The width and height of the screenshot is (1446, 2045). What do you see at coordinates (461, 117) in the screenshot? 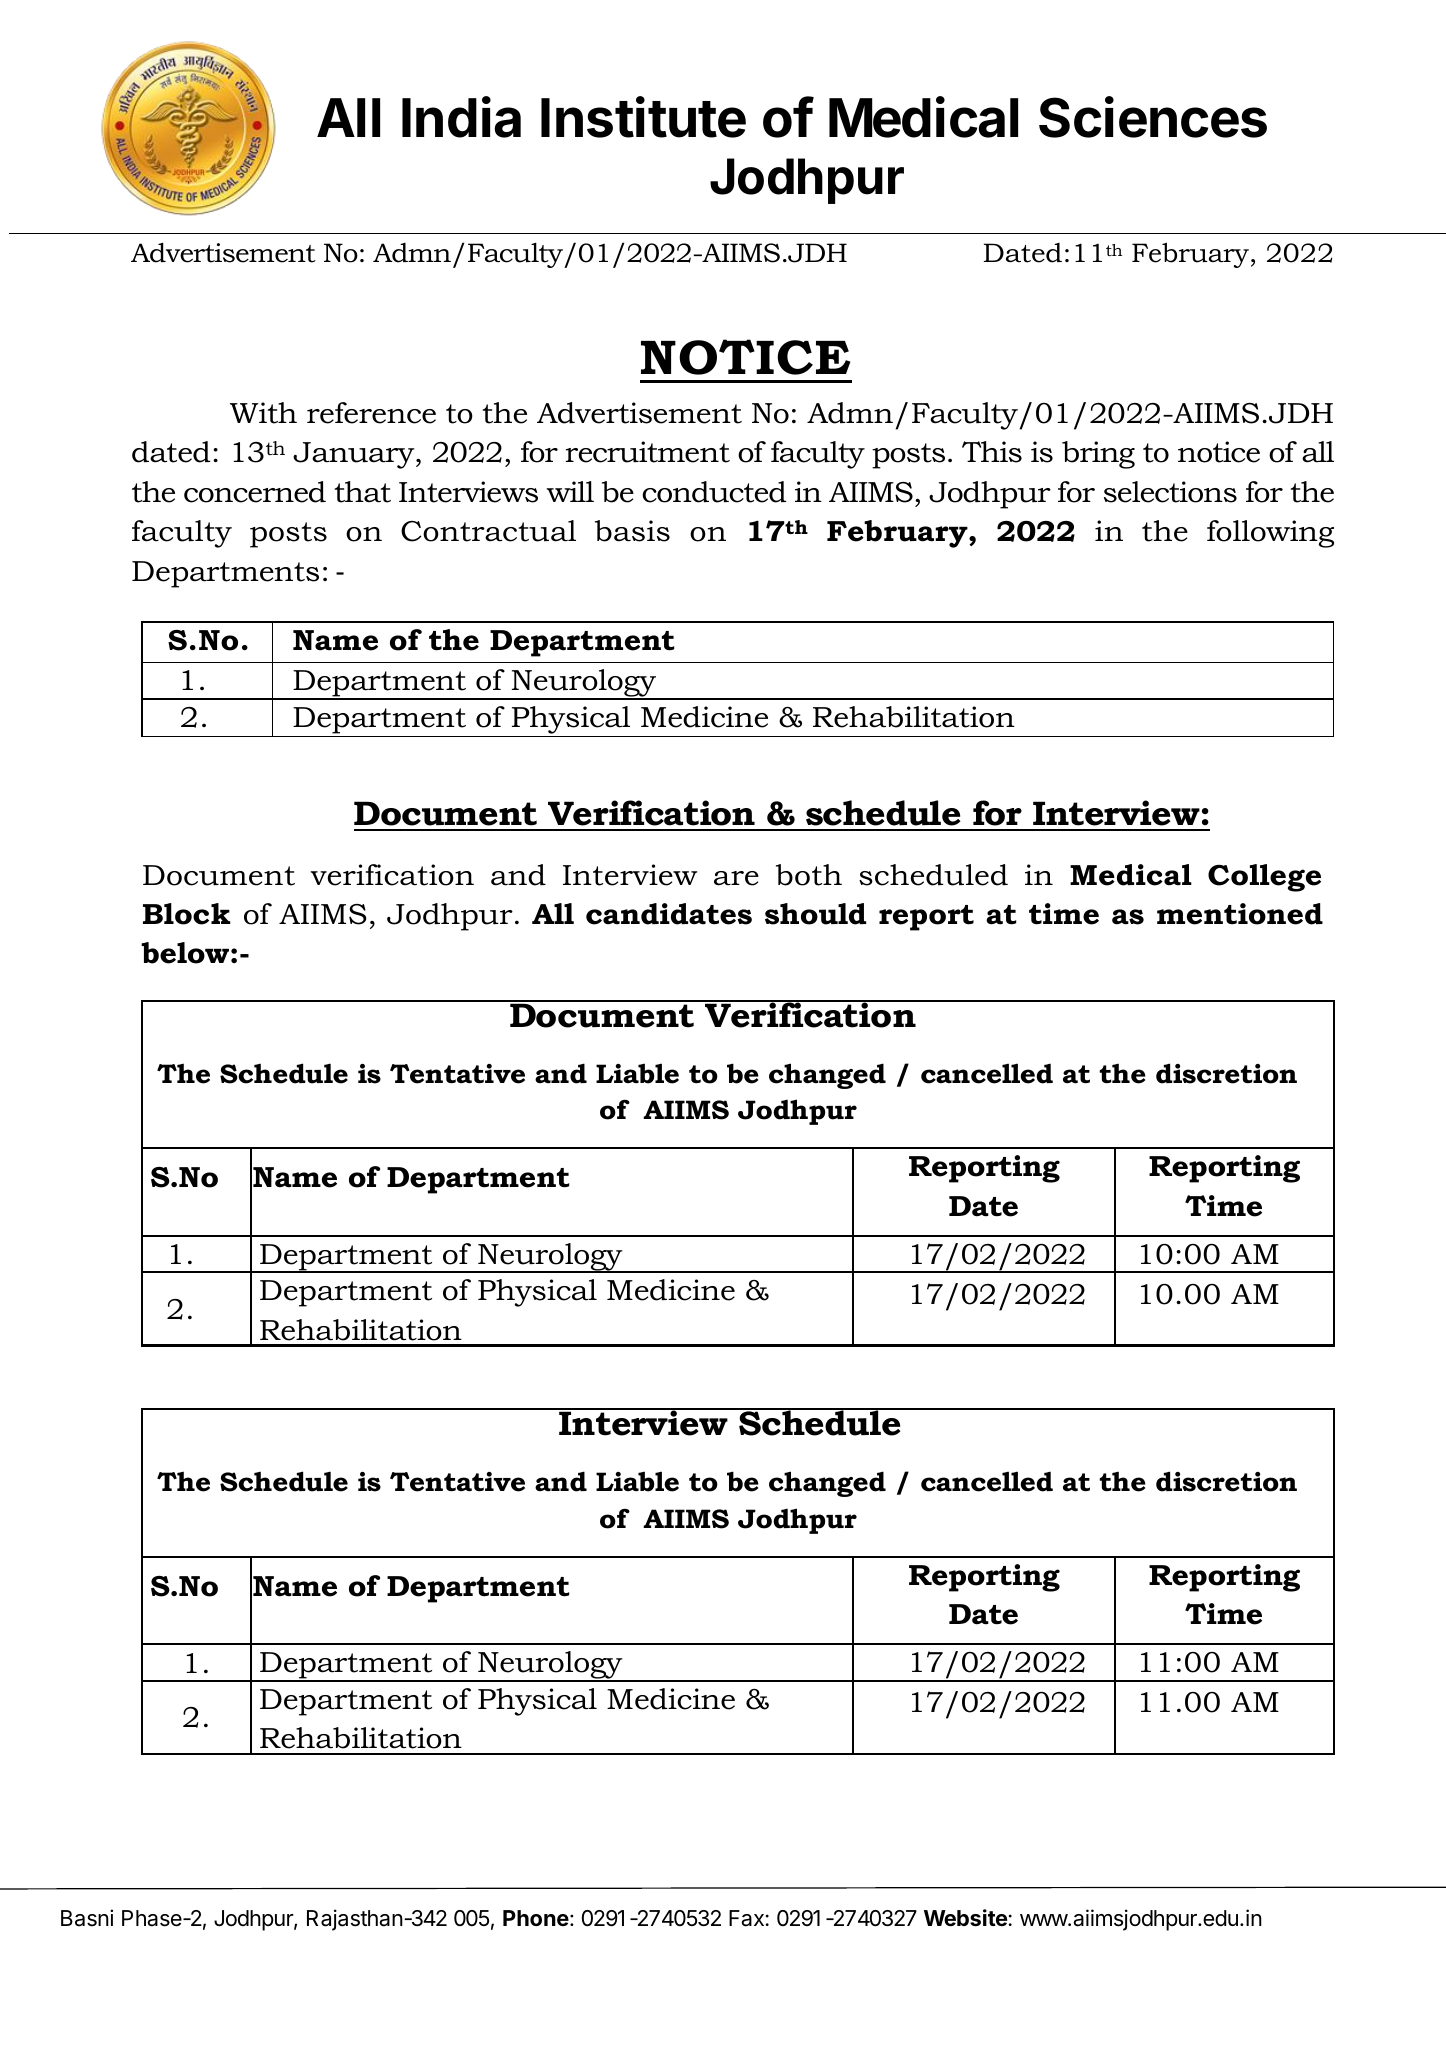
I see `India` at bounding box center [461, 117].
